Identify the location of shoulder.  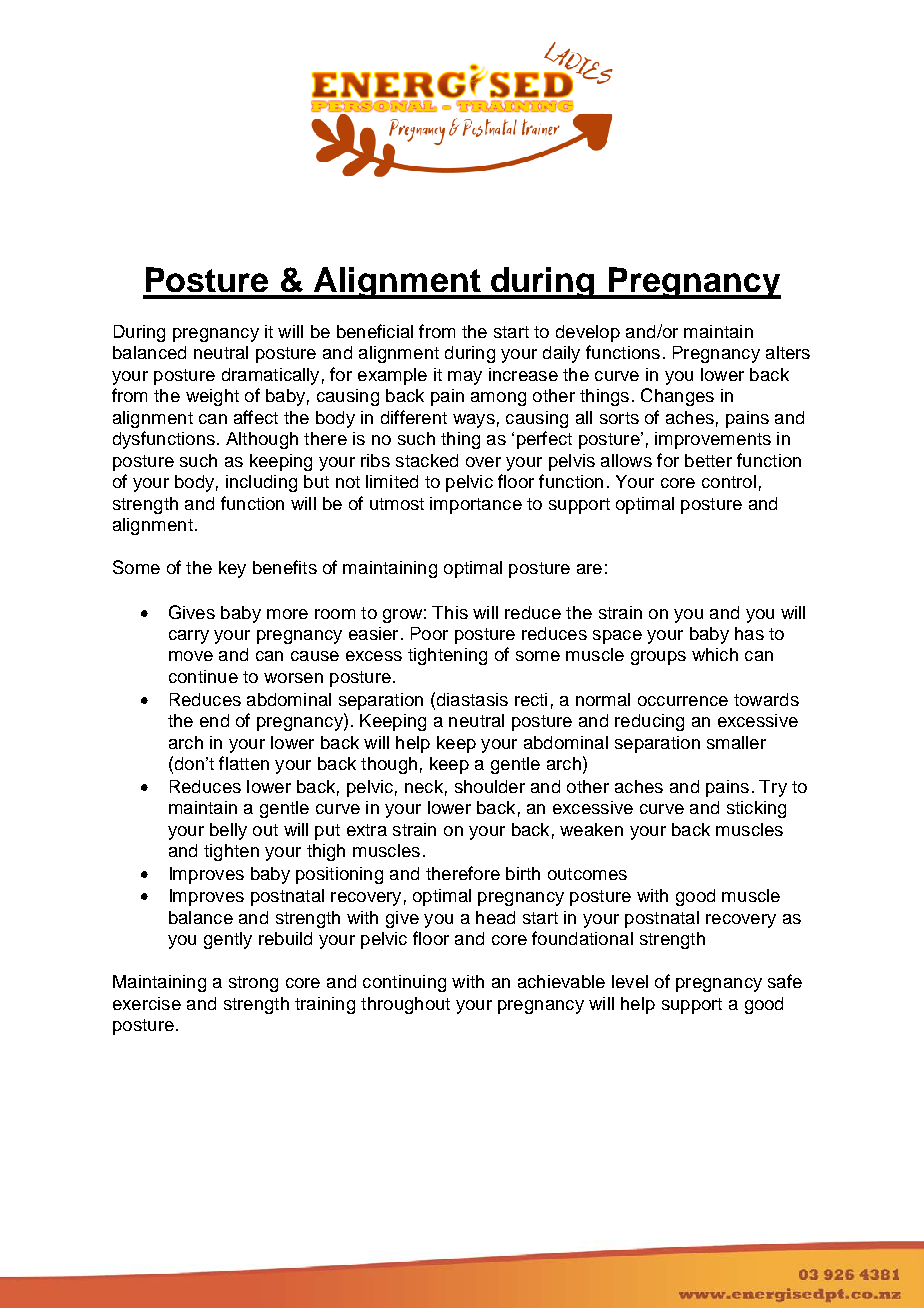
(490, 786).
